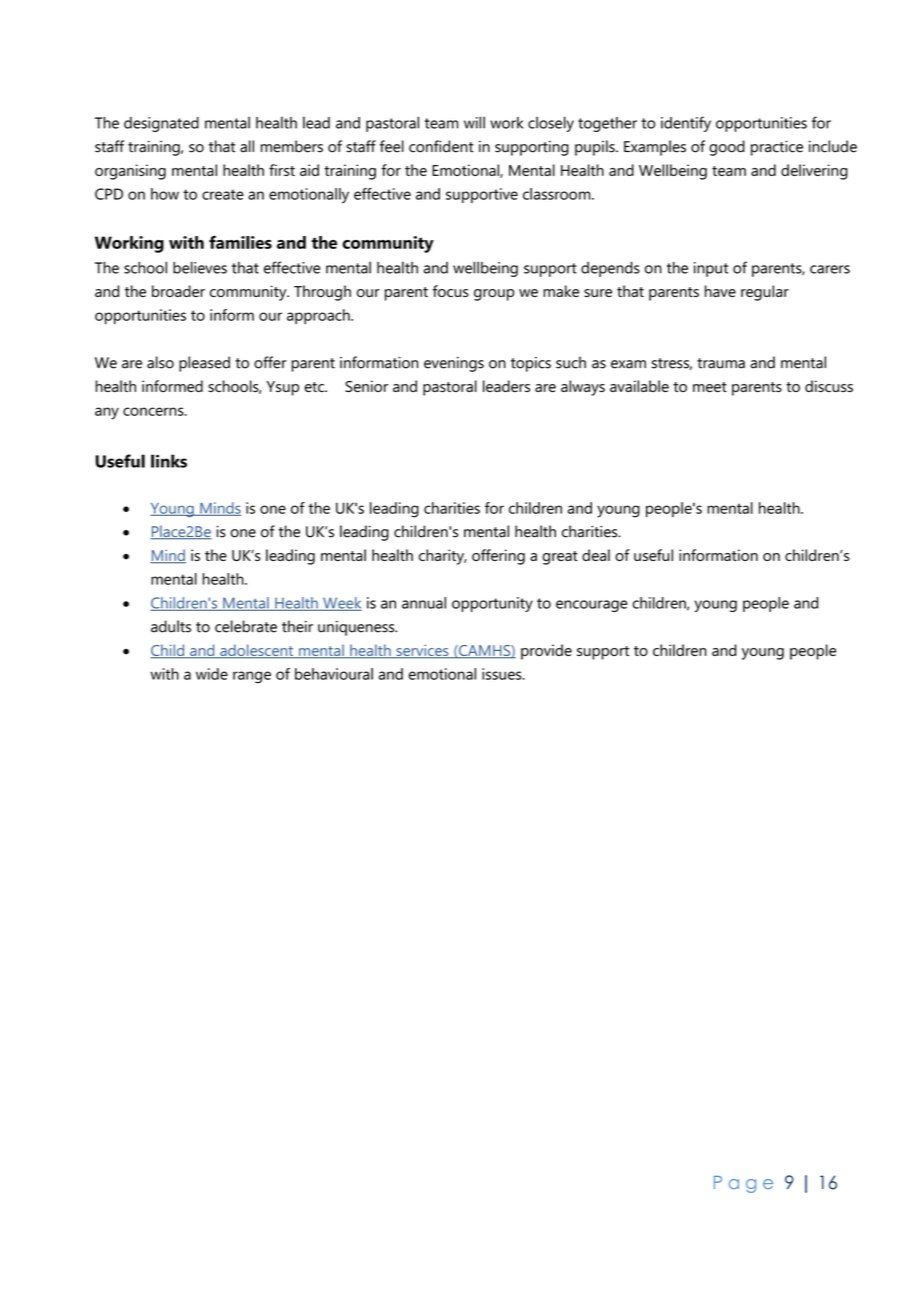  Describe the element at coordinates (212, 674) in the screenshot. I see `wide` at that location.
